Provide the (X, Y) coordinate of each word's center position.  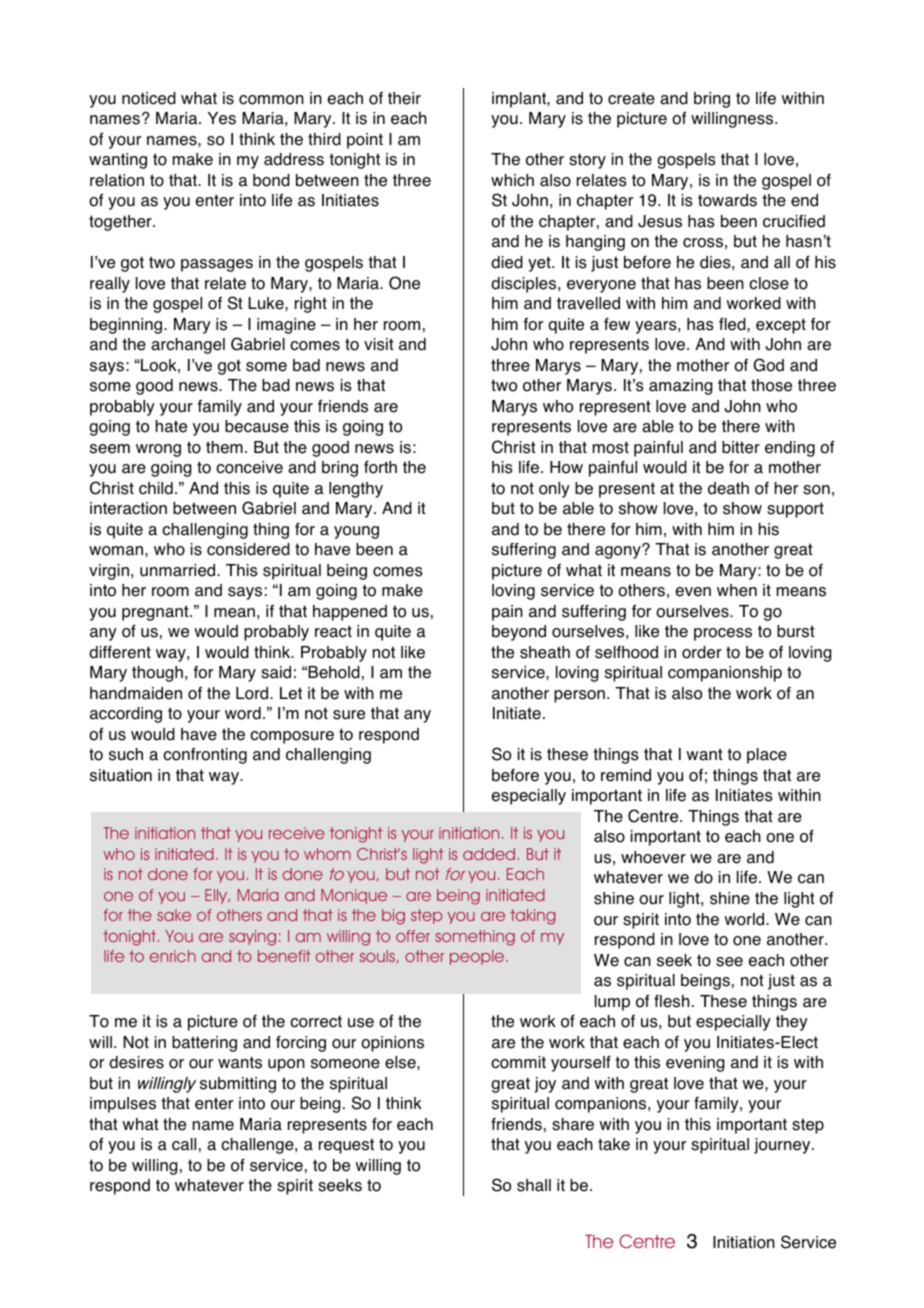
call (184, 1144)
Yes (222, 118)
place (767, 756)
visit (379, 344)
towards (727, 200)
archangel (188, 346)
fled (733, 324)
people (478, 957)
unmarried (179, 570)
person (579, 696)
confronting (205, 756)
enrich (173, 956)
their (404, 98)
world (746, 919)
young (356, 532)
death (728, 488)
